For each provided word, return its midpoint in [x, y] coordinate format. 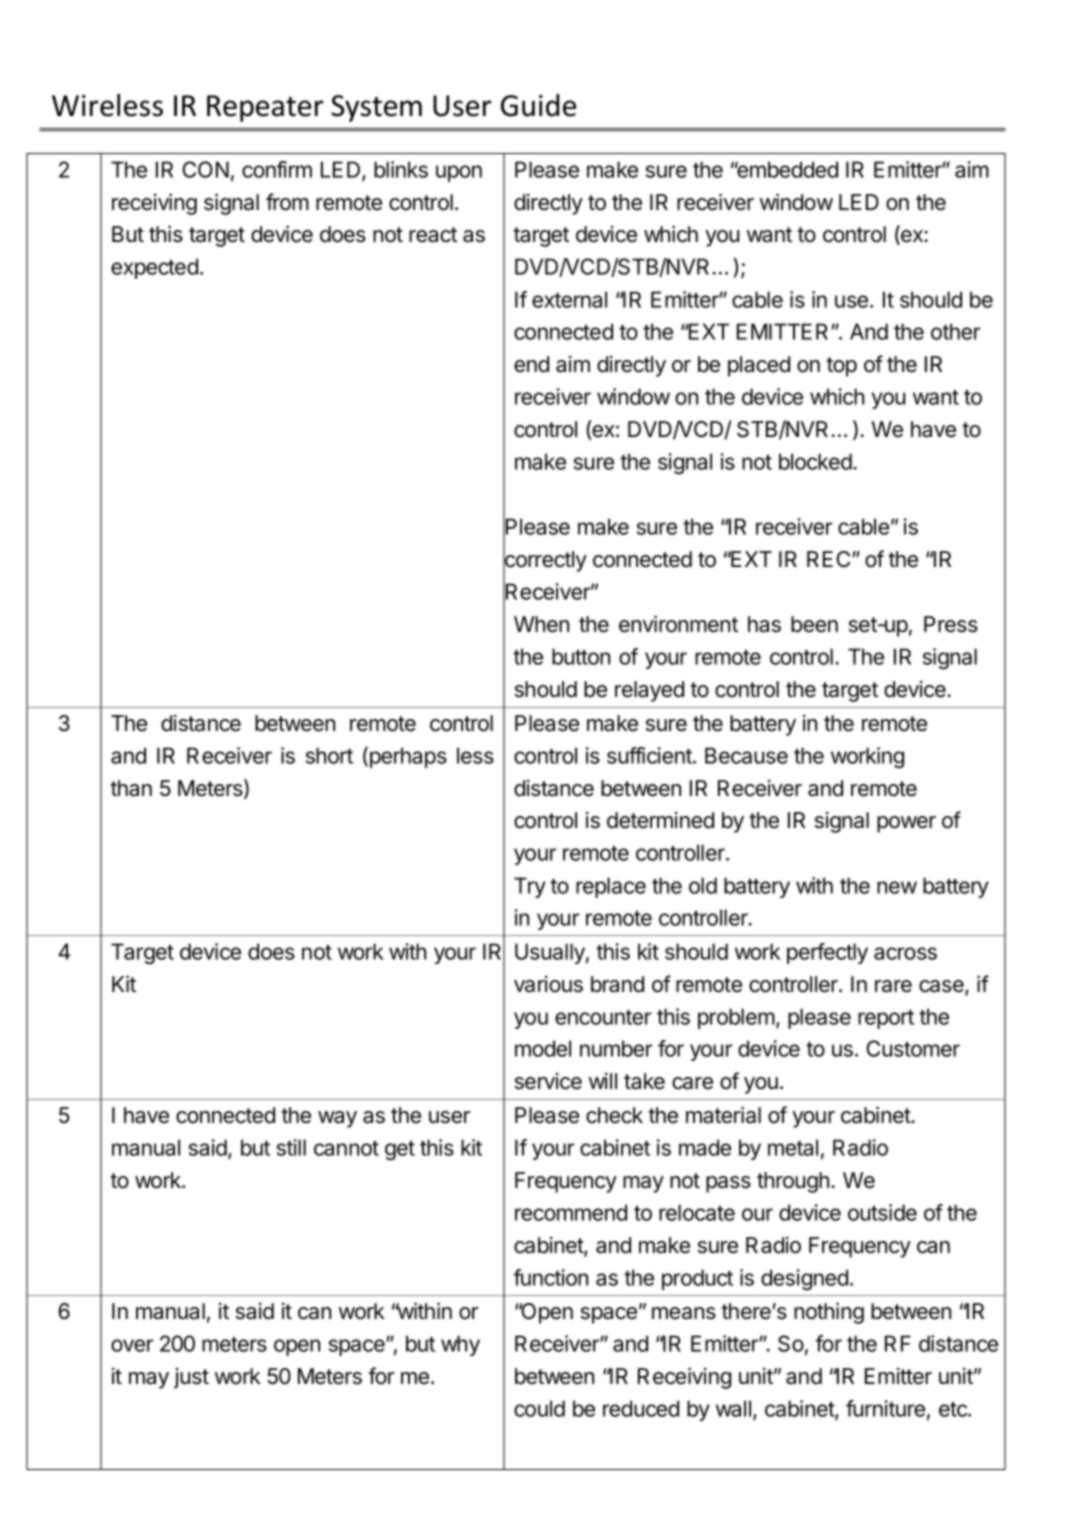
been [814, 624]
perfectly [827, 953]
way [337, 1119]
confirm [277, 169]
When [541, 624]
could [539, 1408]
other [955, 331]
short [329, 755]
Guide [538, 105]
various [548, 984]
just [191, 1378]
